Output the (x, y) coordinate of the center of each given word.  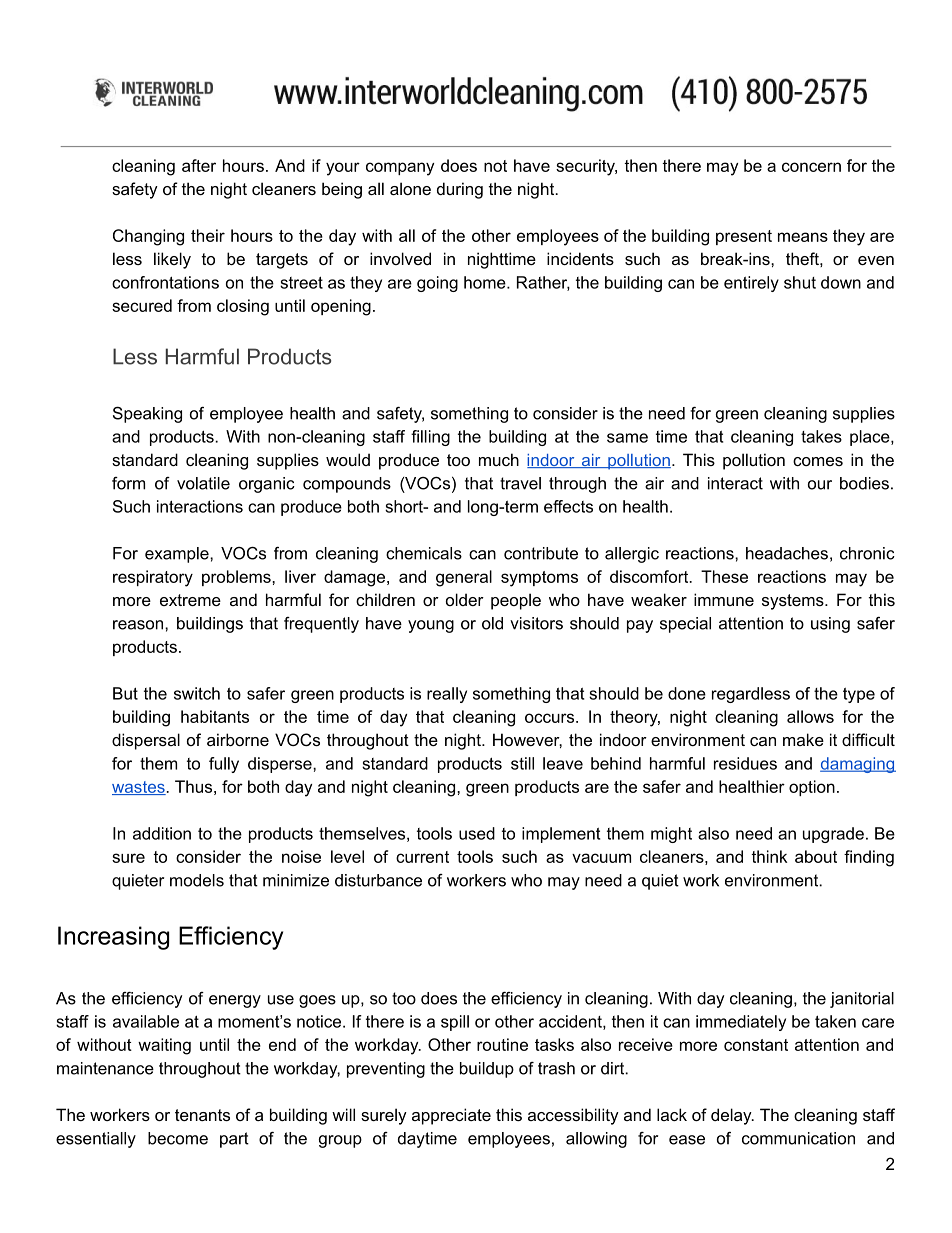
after (199, 165)
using (830, 625)
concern (811, 167)
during (460, 190)
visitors (536, 623)
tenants (202, 1115)
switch (197, 693)
